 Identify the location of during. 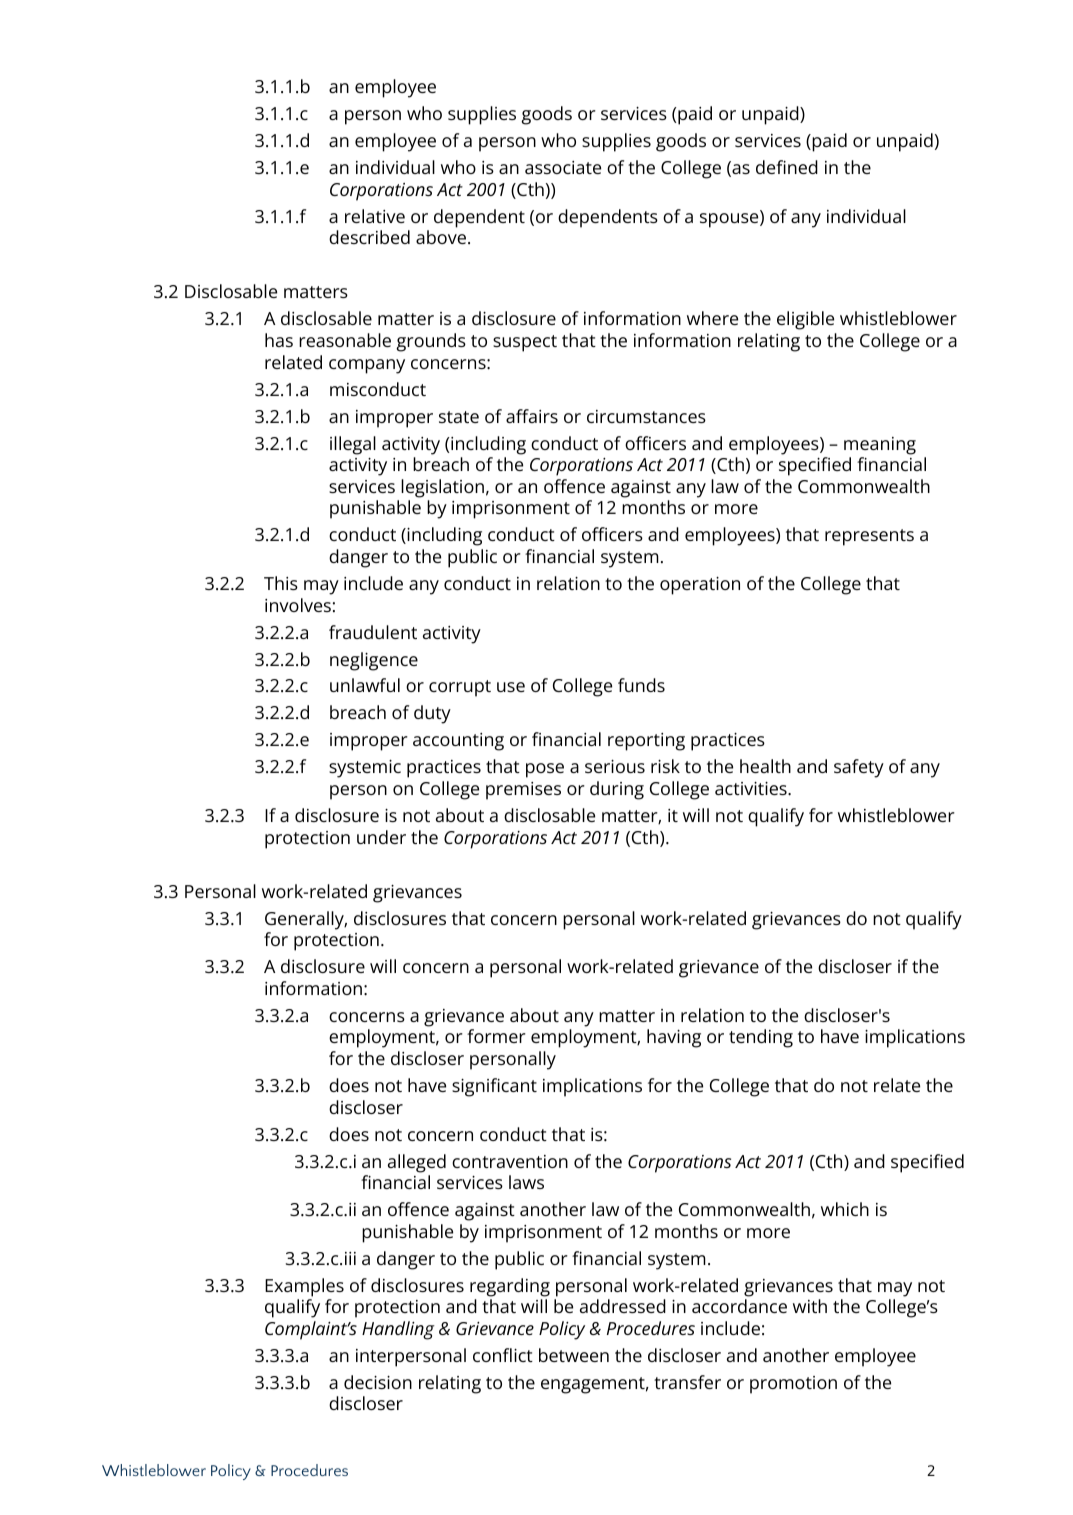
(617, 790).
